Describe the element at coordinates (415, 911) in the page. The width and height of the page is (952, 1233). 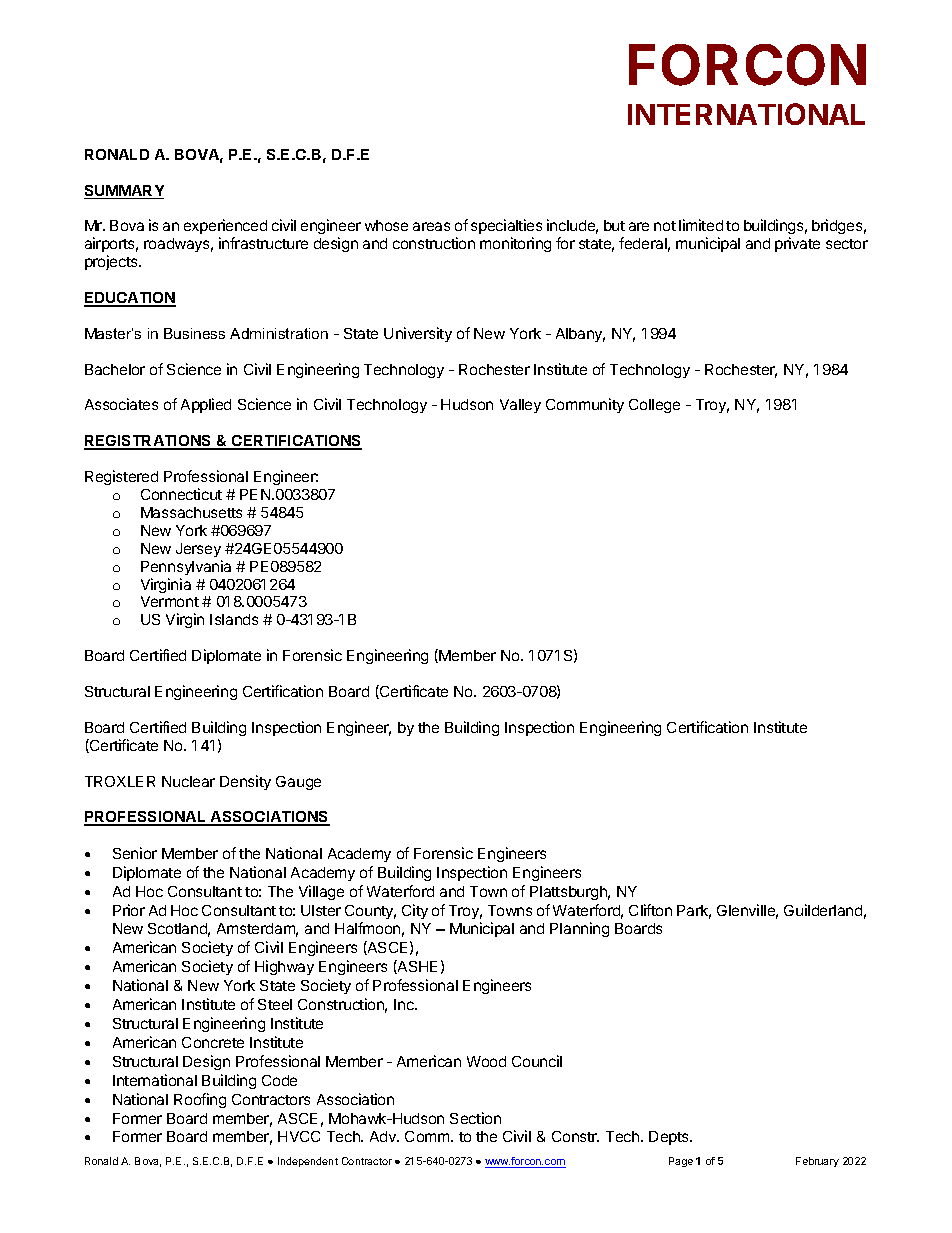
I see `City` at that location.
